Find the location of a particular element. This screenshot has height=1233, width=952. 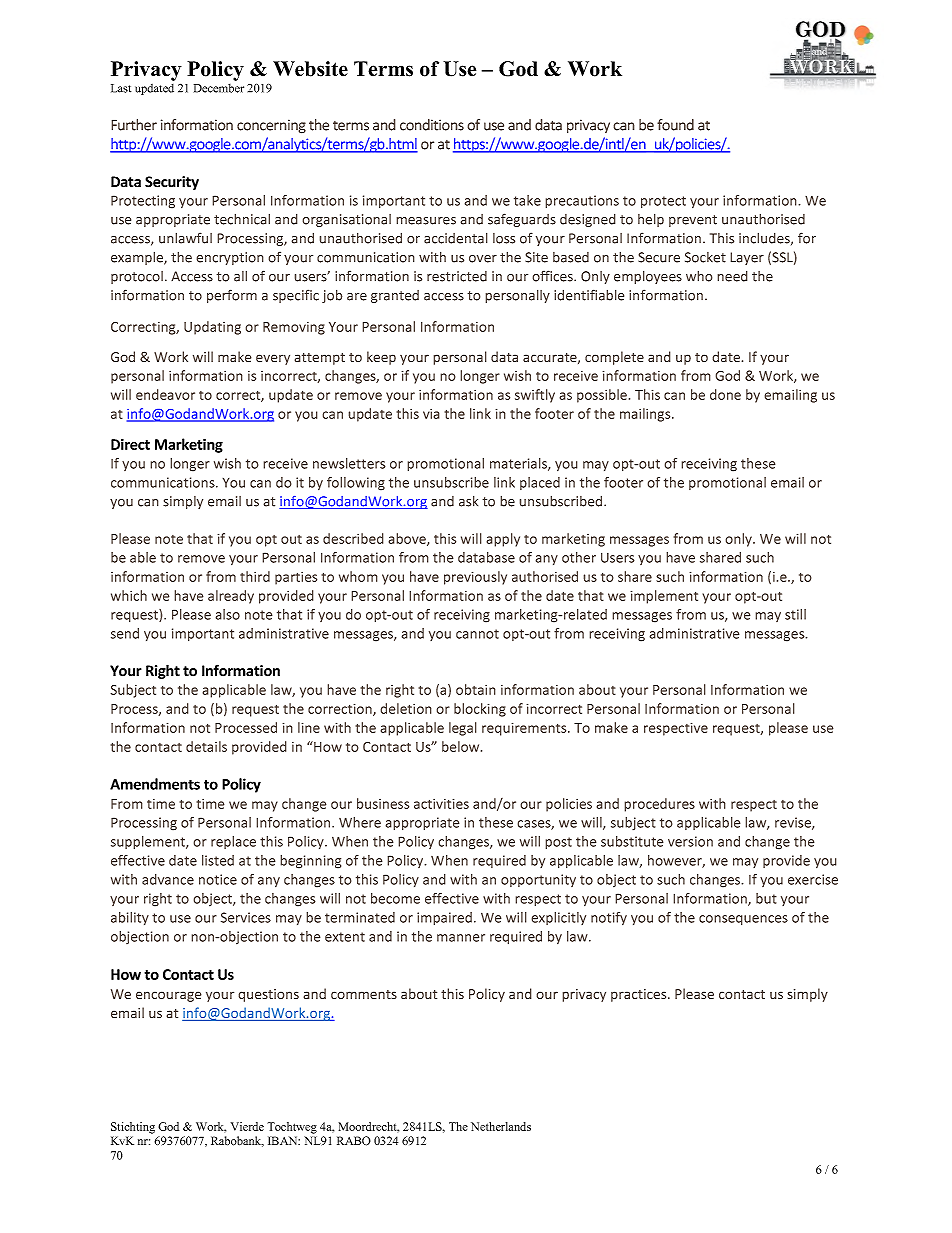

procedures is located at coordinates (659, 805).
